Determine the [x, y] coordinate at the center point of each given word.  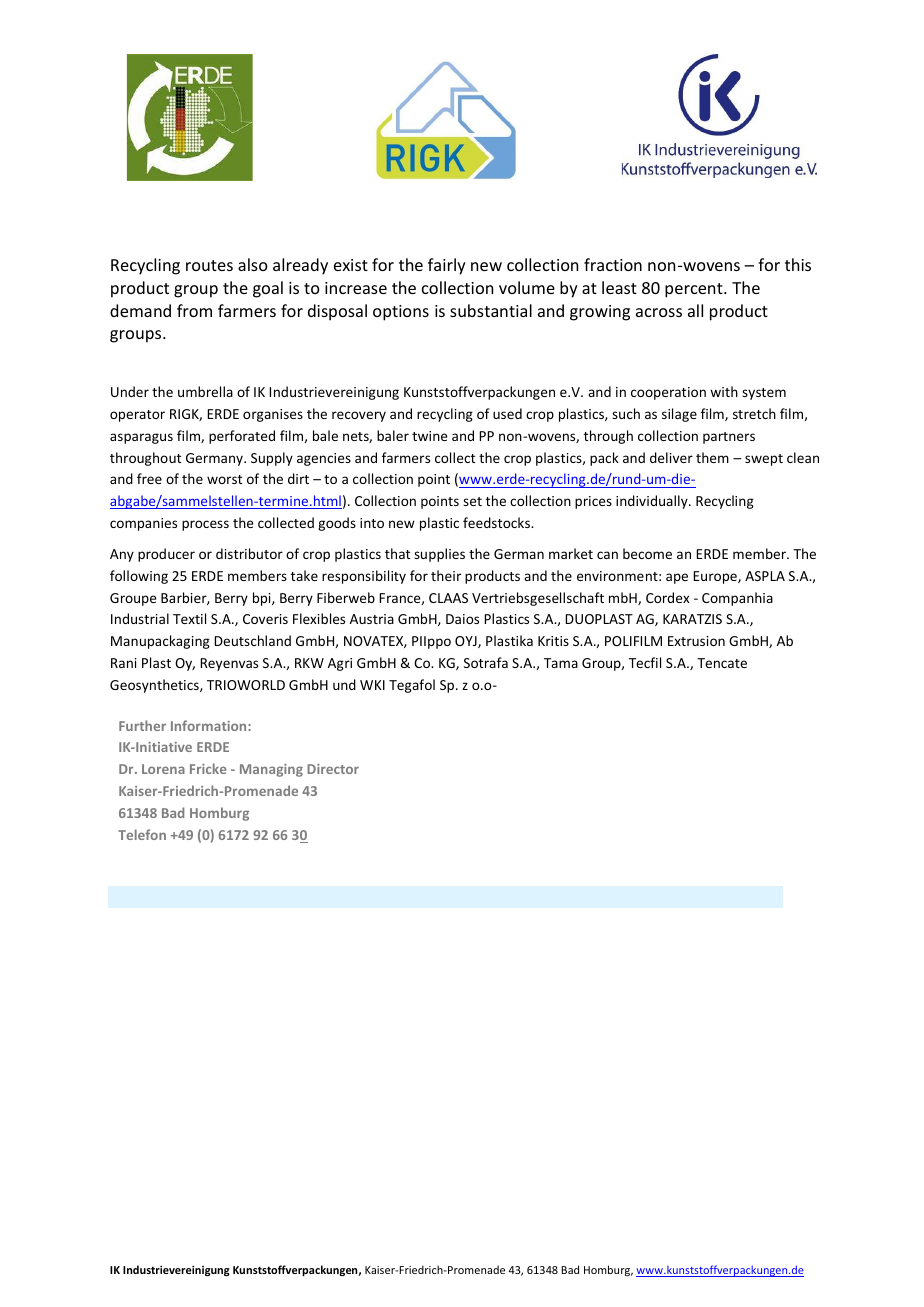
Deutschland [252, 640]
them [712, 457]
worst [224, 479]
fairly [447, 266]
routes [209, 265]
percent [695, 290]
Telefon [142, 834]
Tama [561, 663]
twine [429, 436]
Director [333, 769]
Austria [372, 619]
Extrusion [696, 641]
